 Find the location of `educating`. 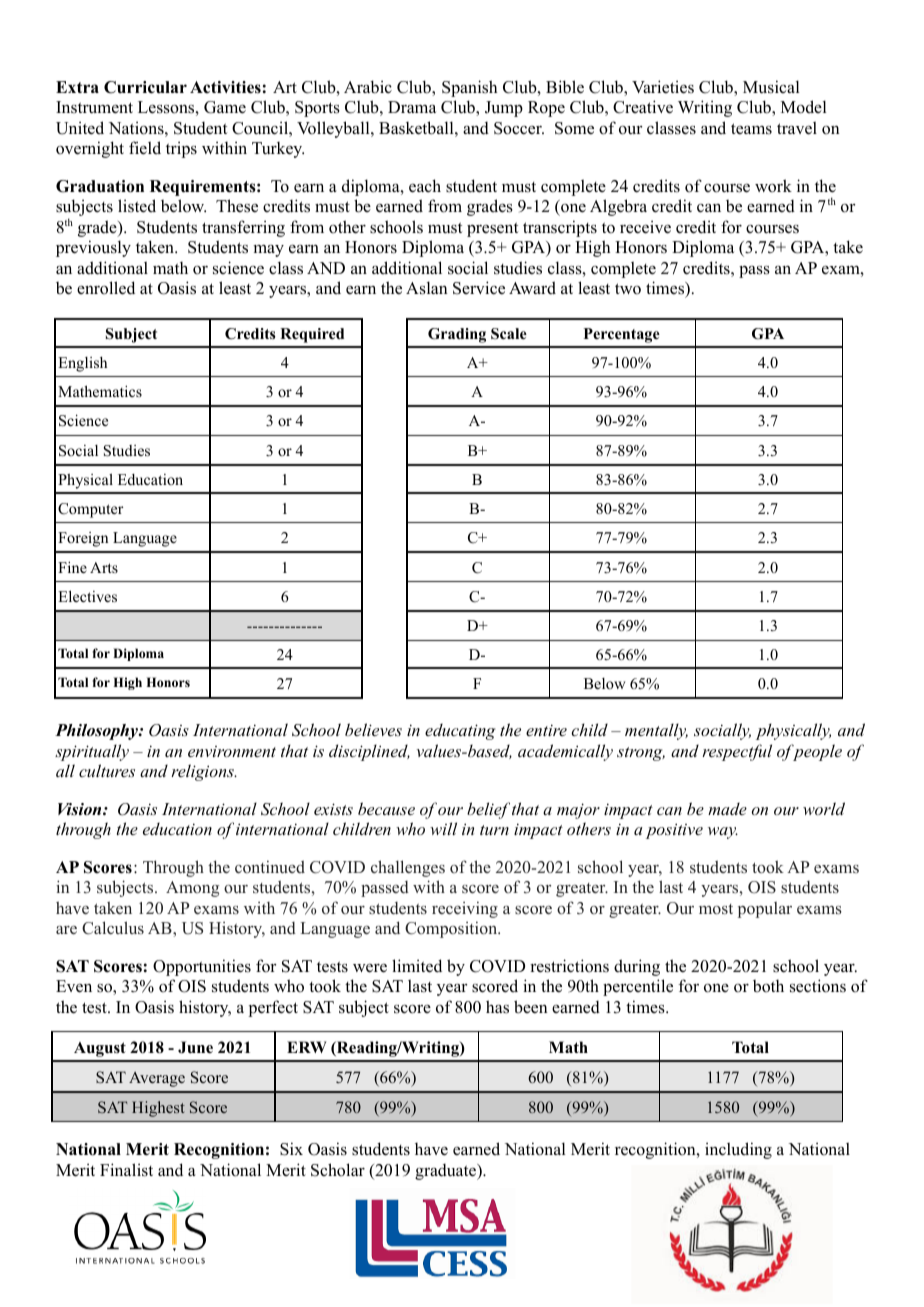

educating is located at coordinates (460, 731).
